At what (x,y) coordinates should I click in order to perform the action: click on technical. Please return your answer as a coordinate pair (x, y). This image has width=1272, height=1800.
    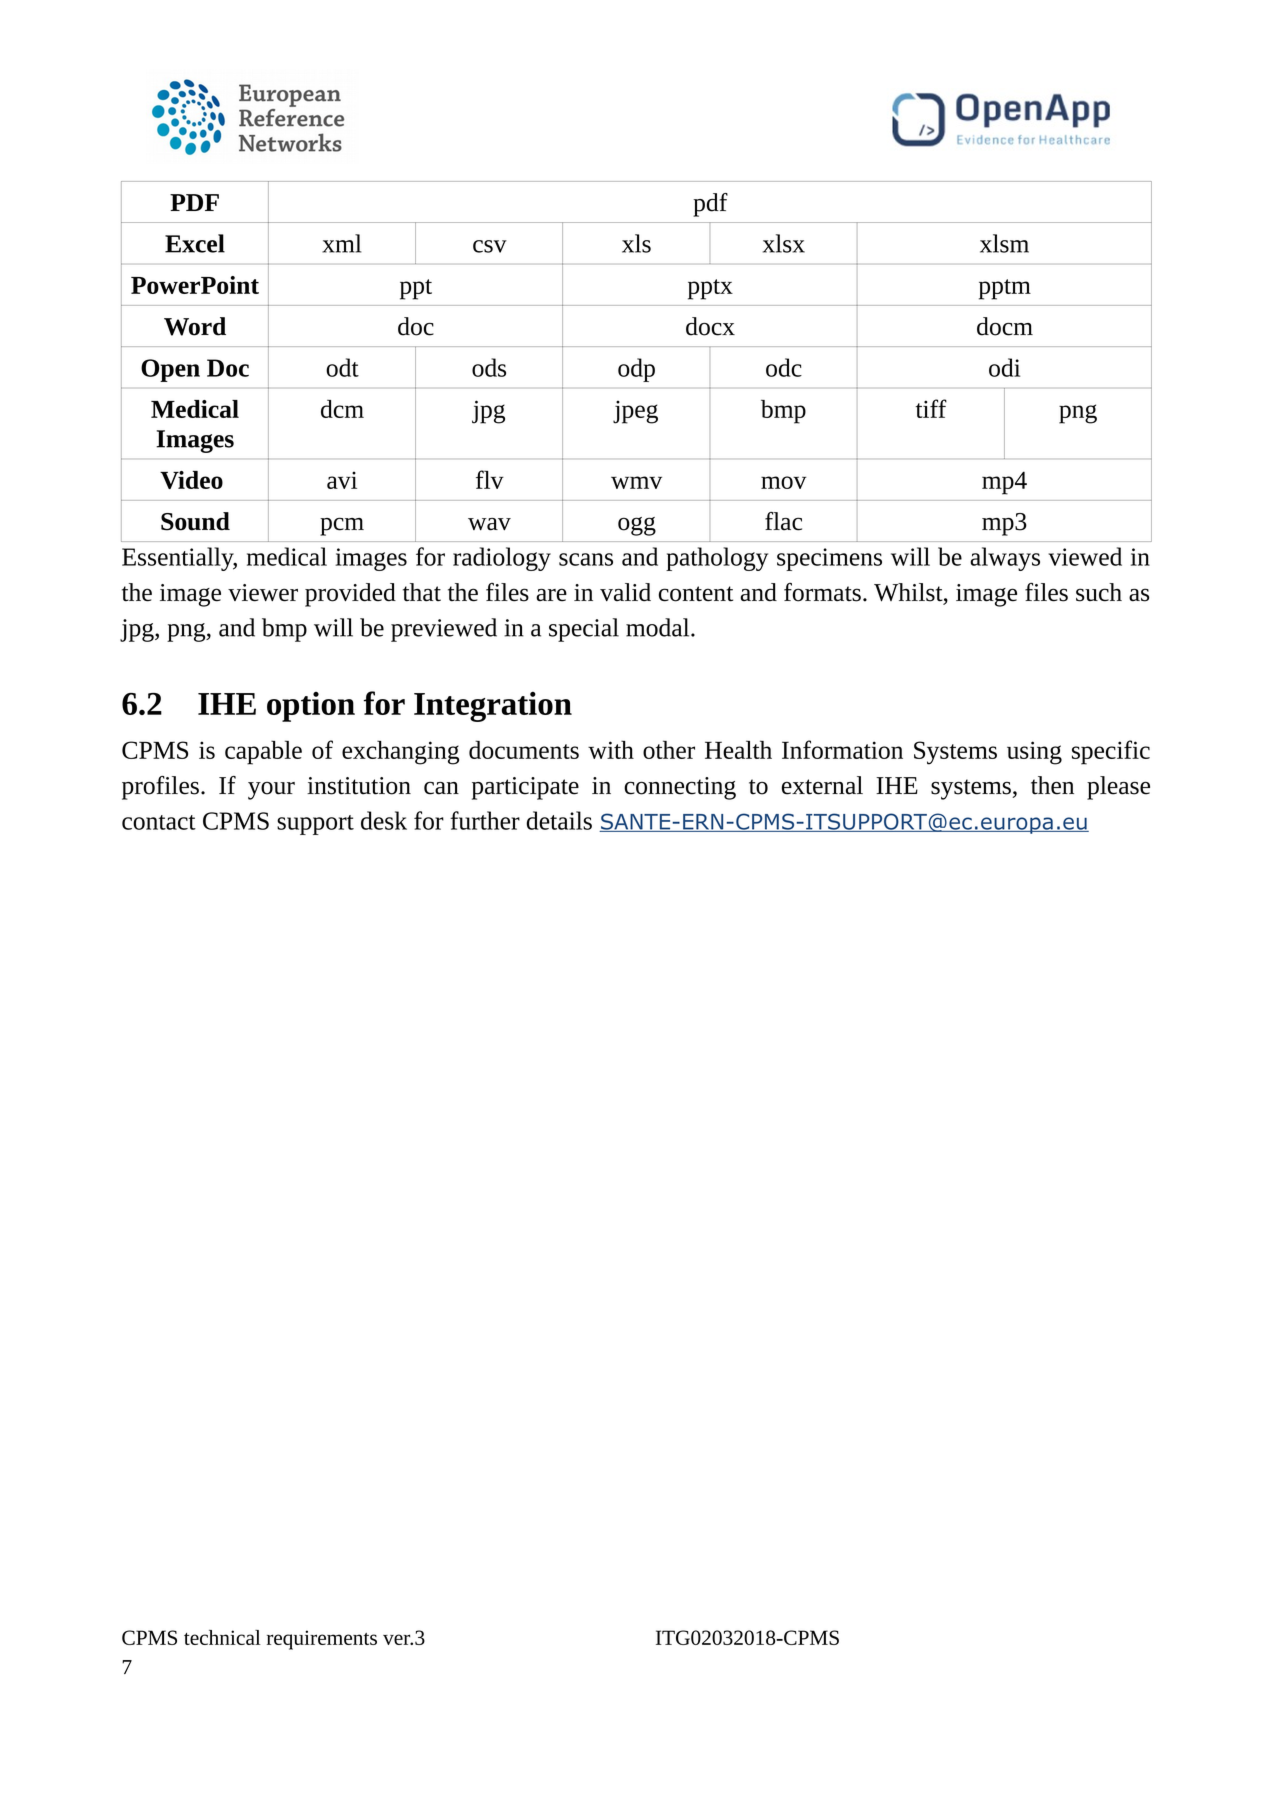
    Looking at the image, I should click on (222, 1637).
